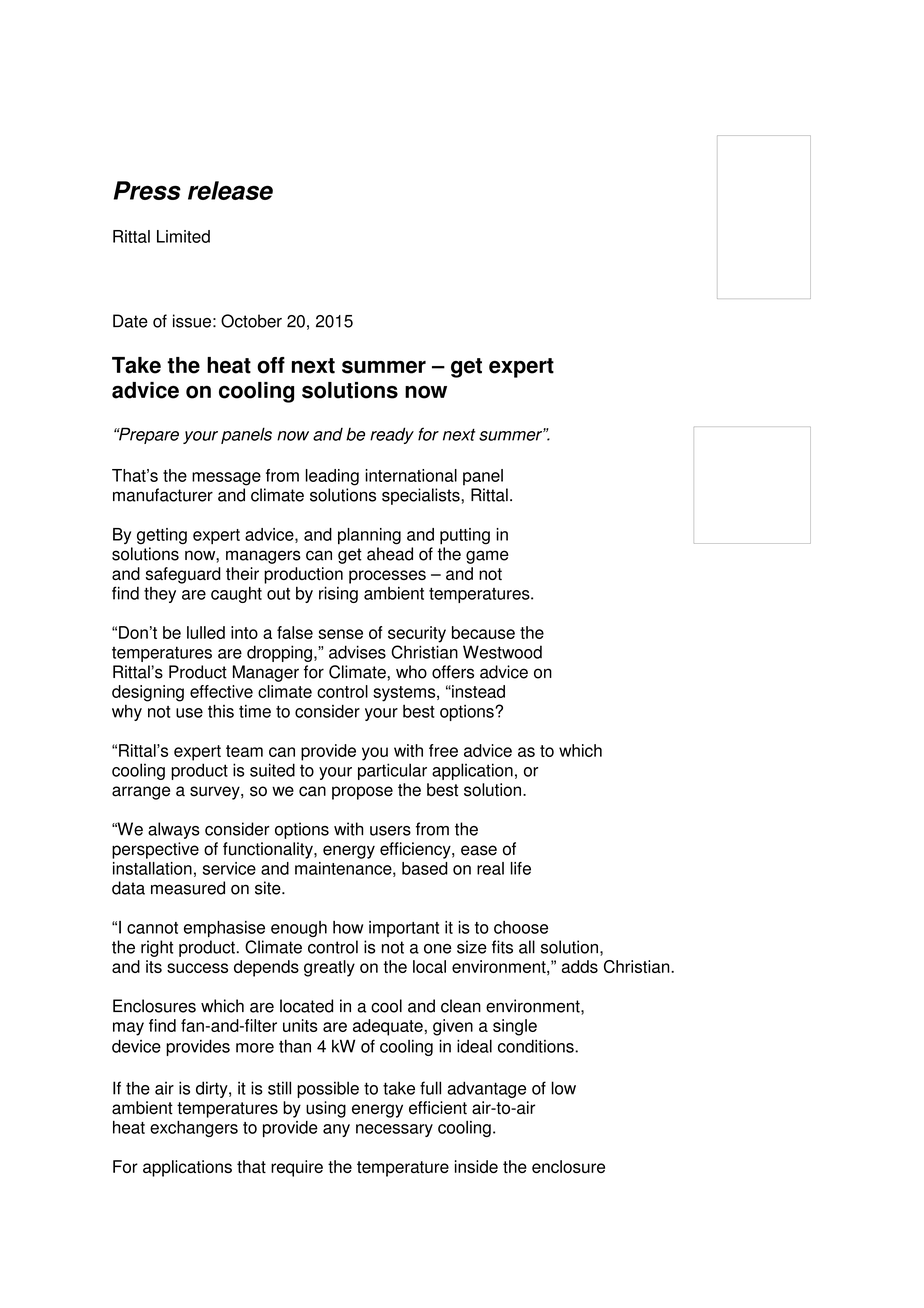  I want to click on Limited, so click(183, 236).
